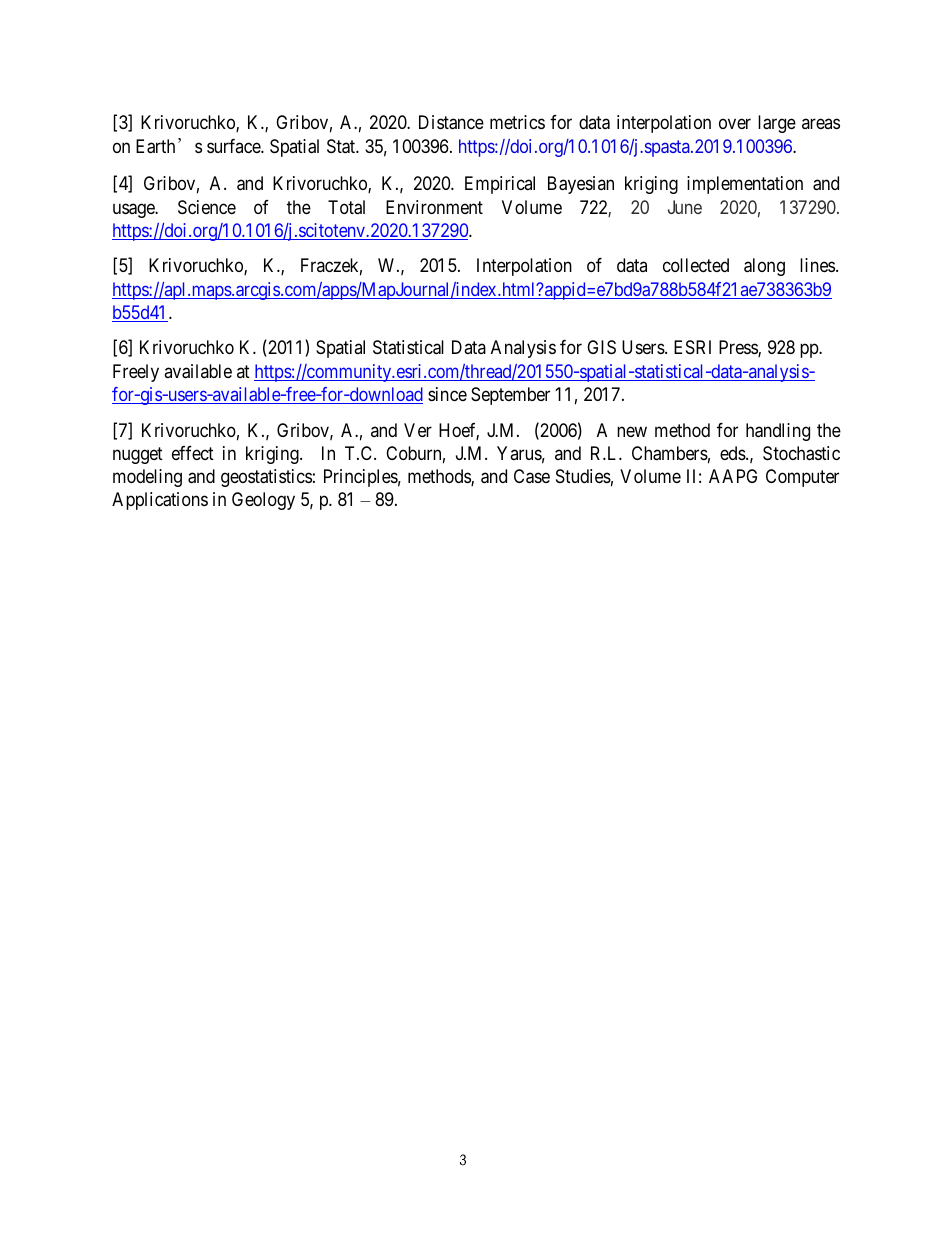 This screenshot has height=1233, width=952. Describe the element at coordinates (263, 501) in the screenshot. I see `Geology` at that location.
